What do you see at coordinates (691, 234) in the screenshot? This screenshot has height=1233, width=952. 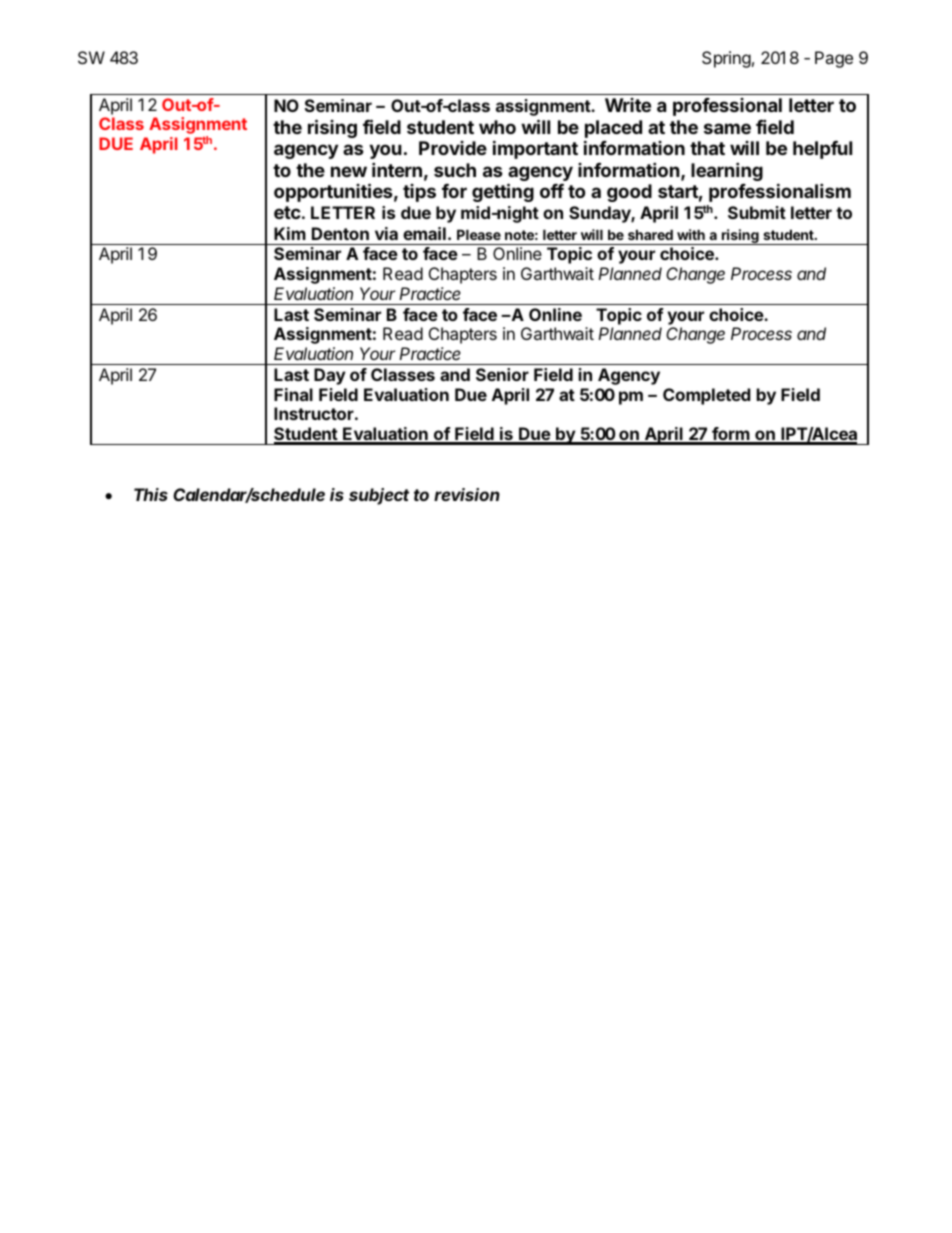 I see `with` at bounding box center [691, 234].
